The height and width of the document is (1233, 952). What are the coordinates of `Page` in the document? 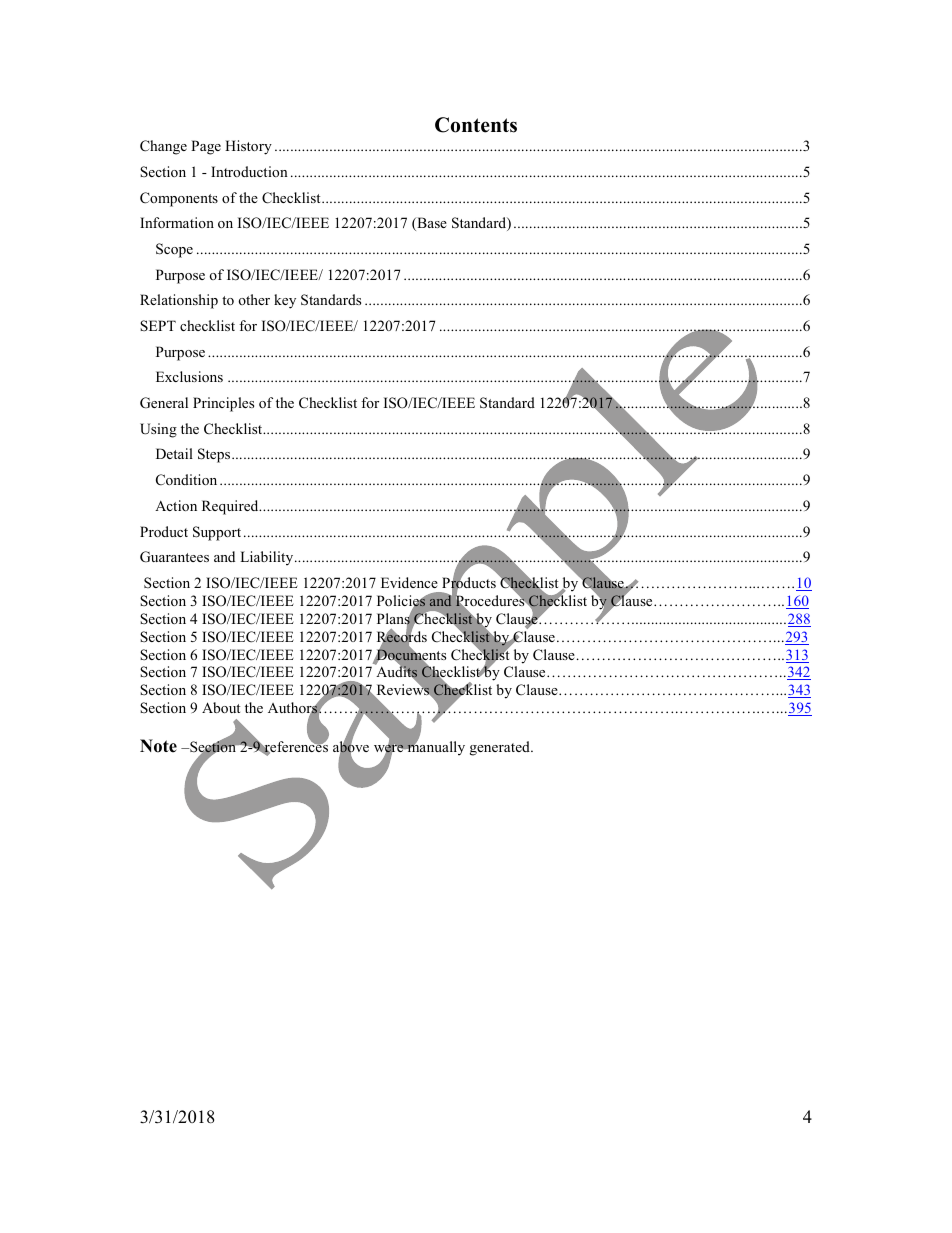 It's located at (206, 147).
